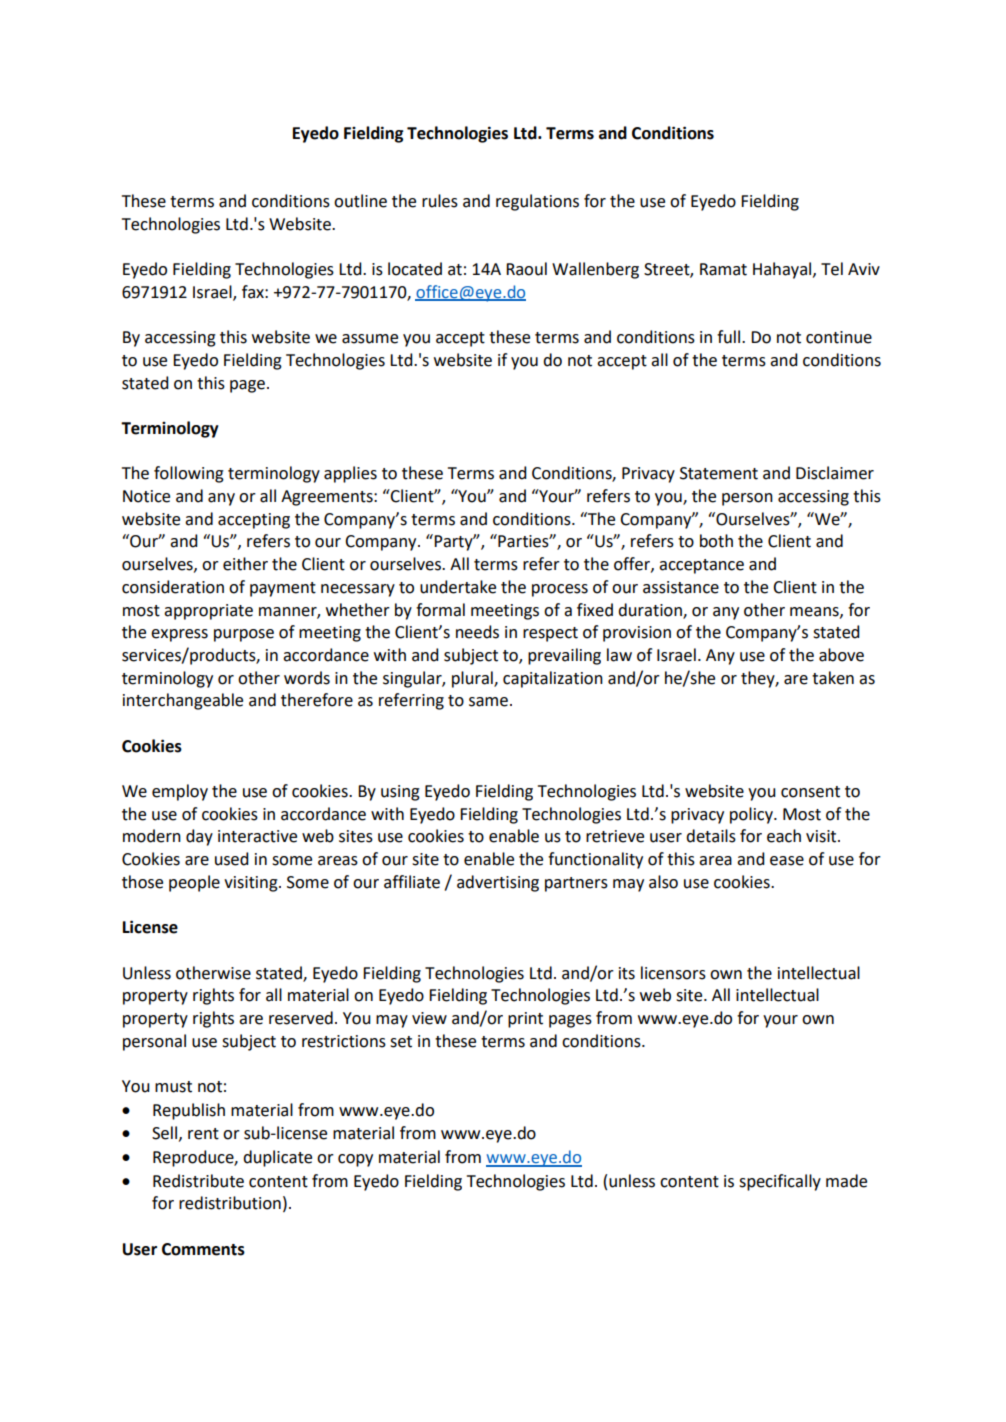  What do you see at coordinates (245, 564) in the document?
I see `either` at bounding box center [245, 564].
